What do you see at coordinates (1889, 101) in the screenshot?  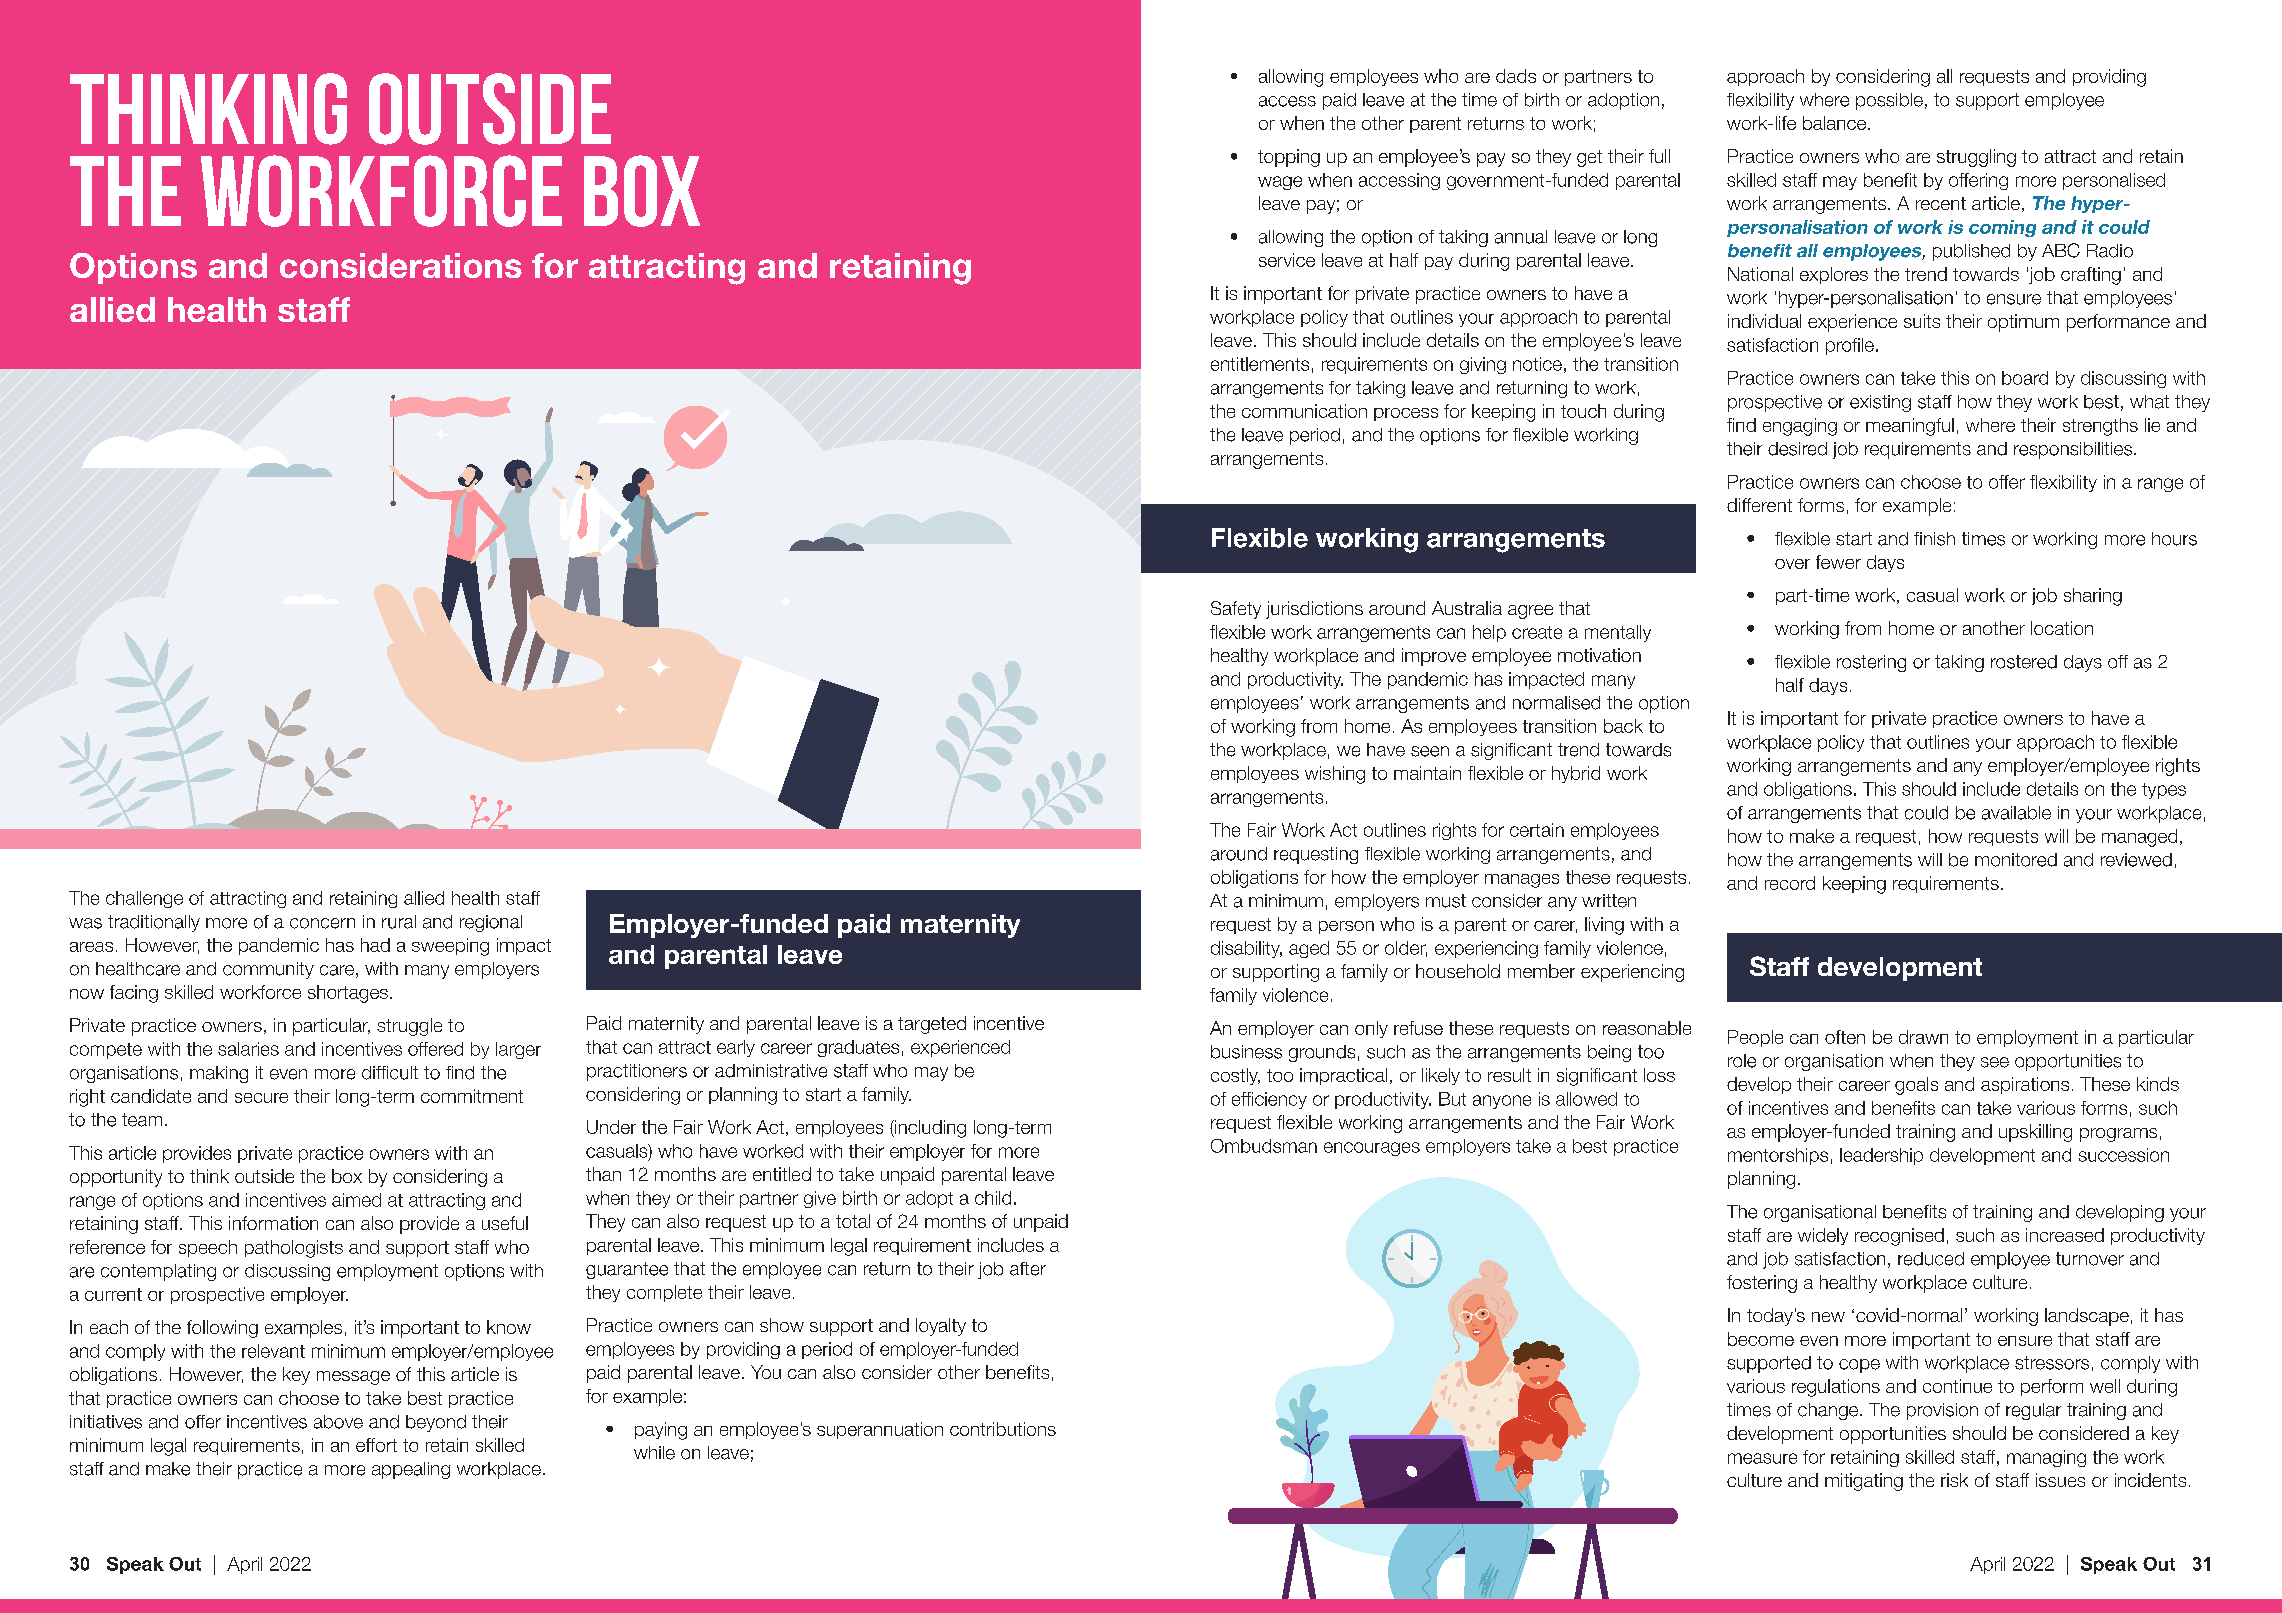 I see `possible` at bounding box center [1889, 101].
